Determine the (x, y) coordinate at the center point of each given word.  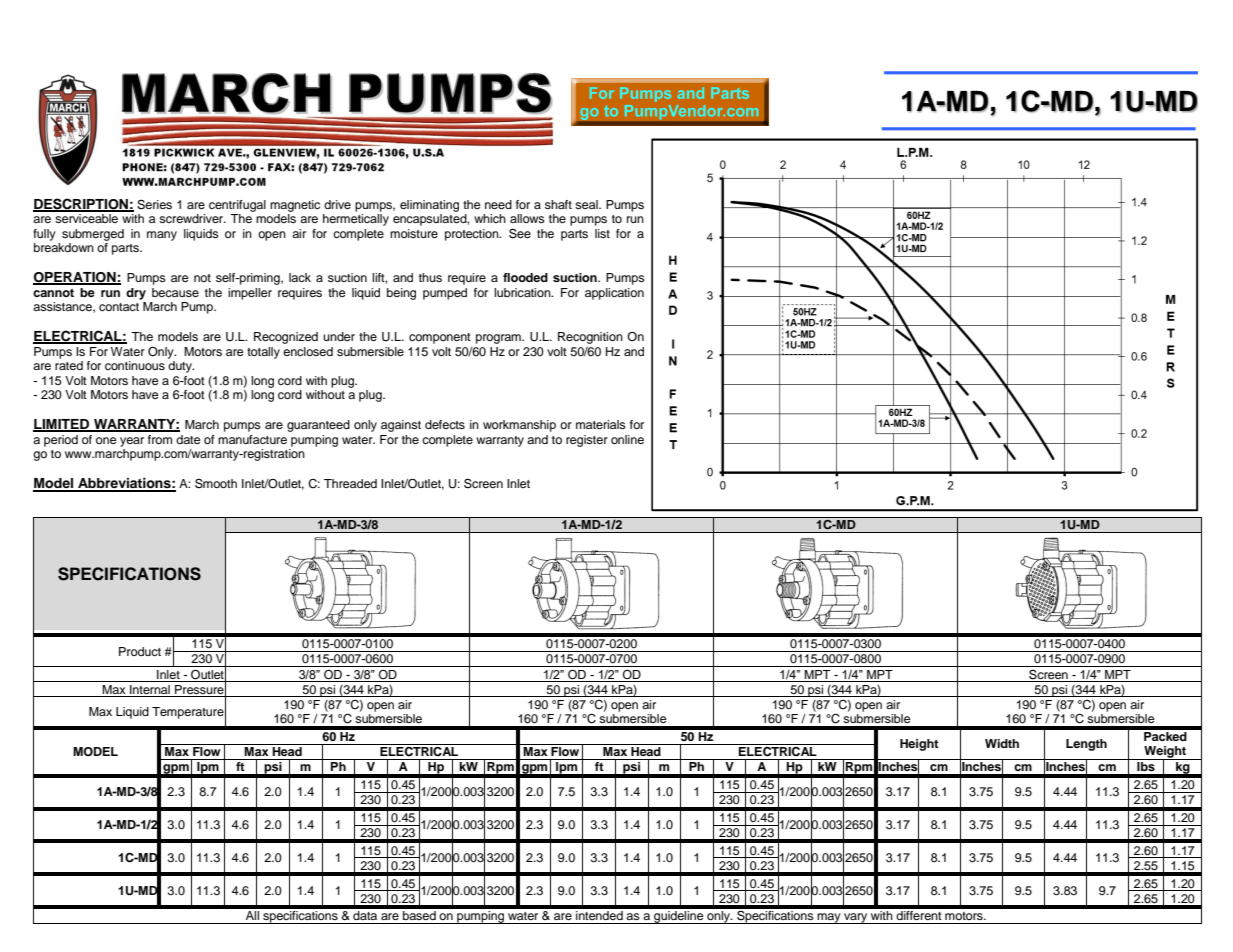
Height (919, 745)
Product (140, 651)
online (627, 439)
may (829, 918)
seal (587, 204)
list (602, 233)
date (188, 439)
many (162, 236)
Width (1002, 743)
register (587, 441)
